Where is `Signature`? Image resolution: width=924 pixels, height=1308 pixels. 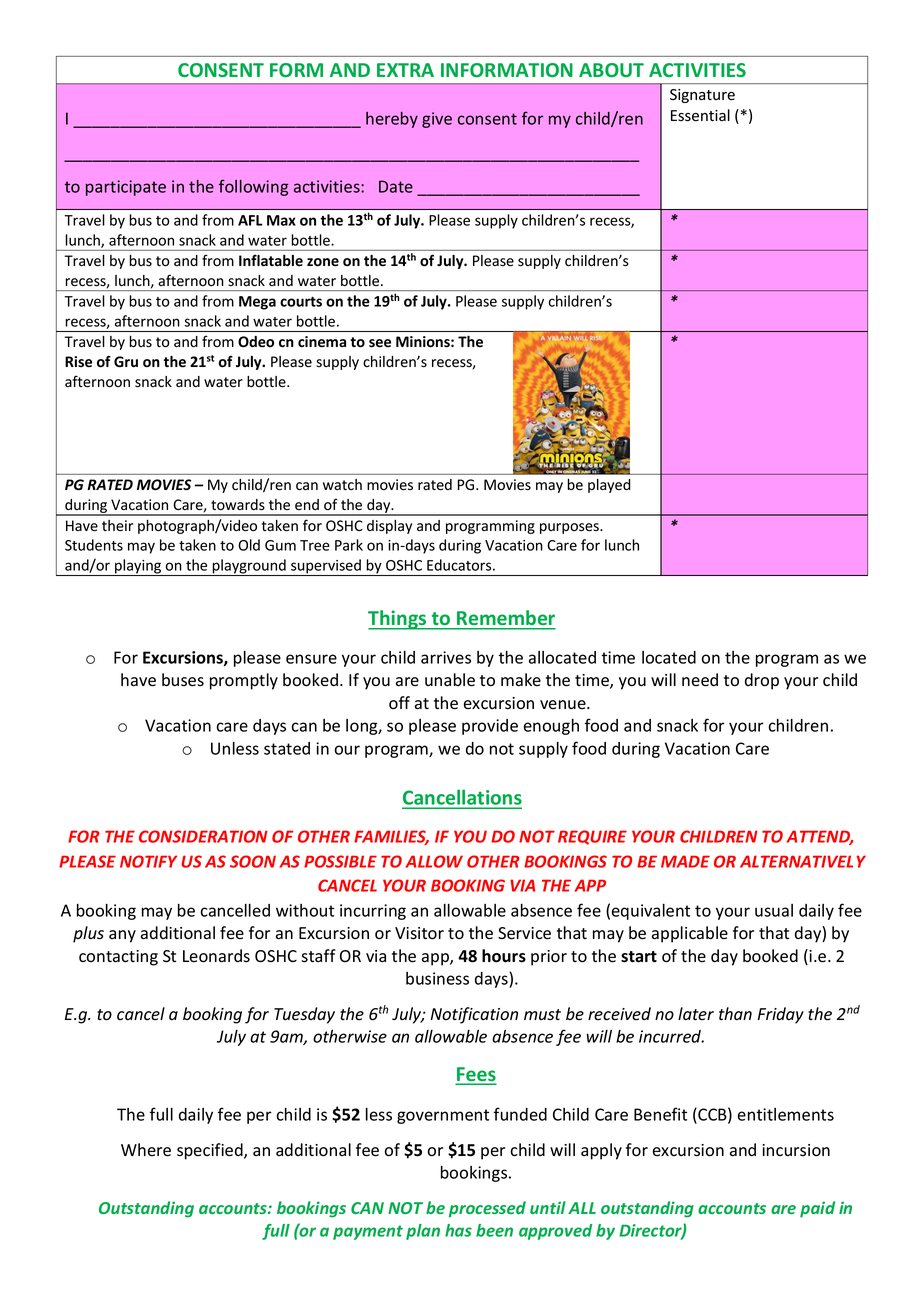 Signature is located at coordinates (702, 96).
